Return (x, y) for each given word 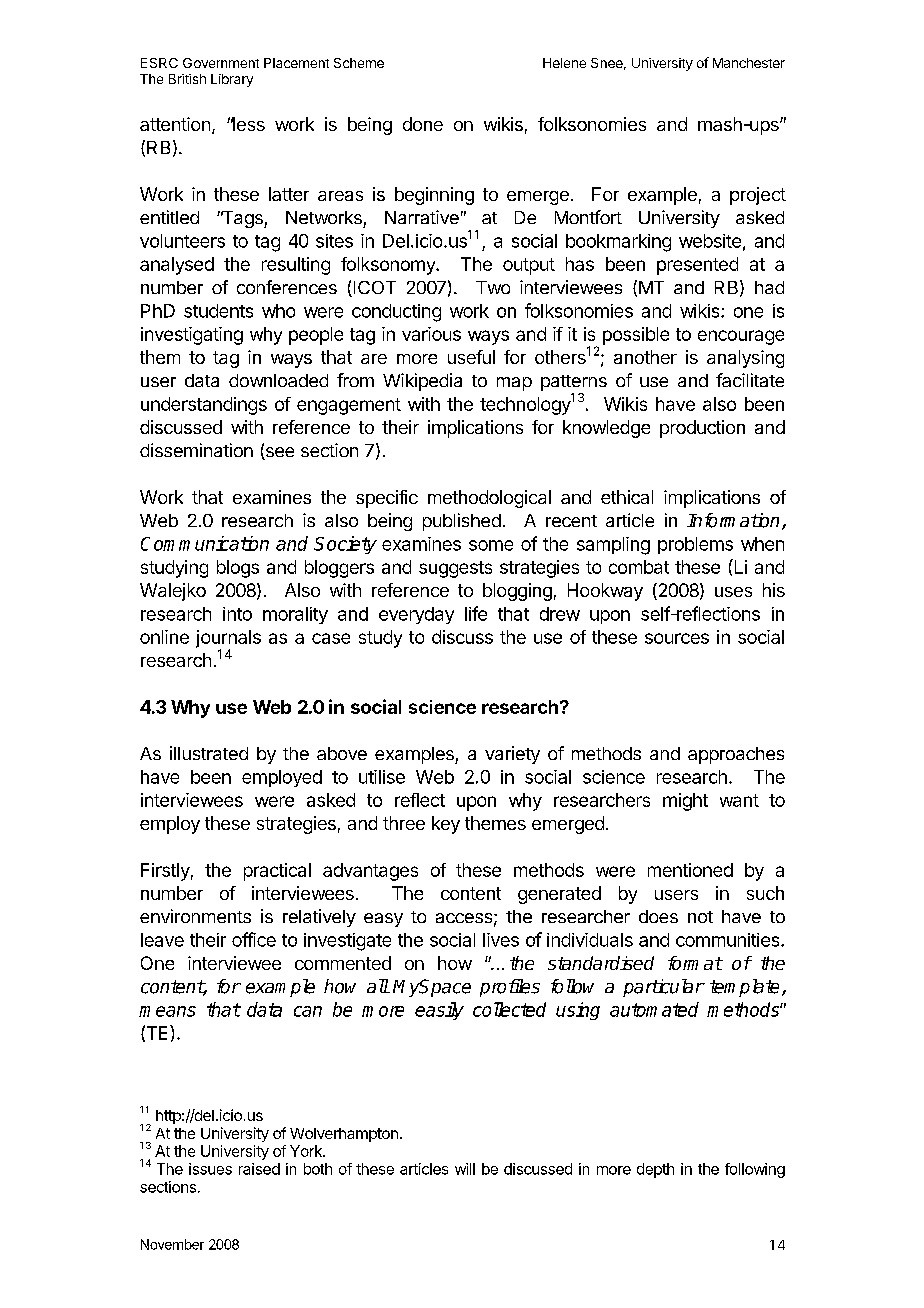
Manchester (749, 63)
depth (655, 1170)
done (423, 124)
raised (259, 1169)
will (465, 1169)
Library (232, 80)
